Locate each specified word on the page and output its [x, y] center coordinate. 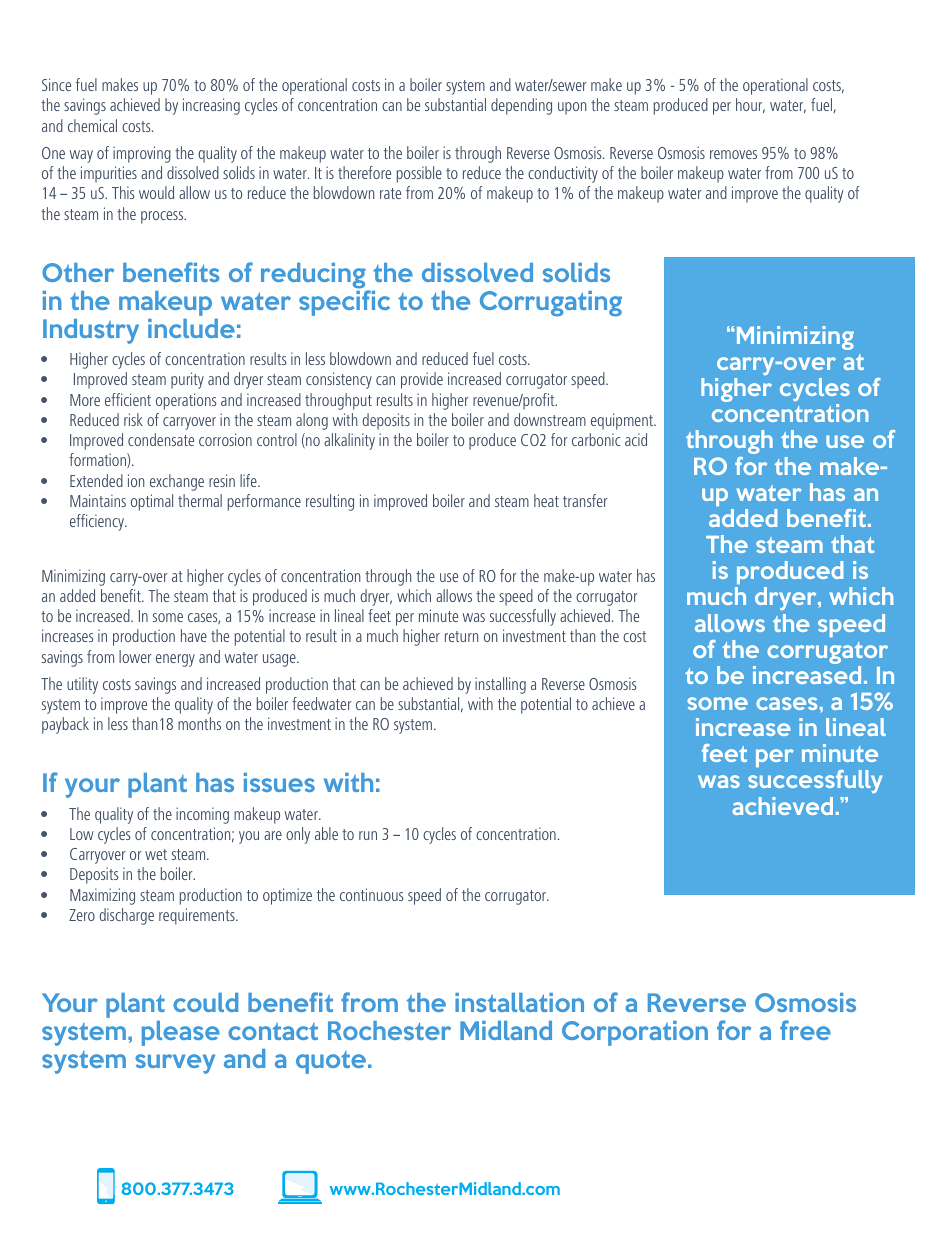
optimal [152, 502]
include [191, 328]
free [805, 1030]
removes [733, 154]
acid [636, 439]
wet [156, 854]
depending [521, 106]
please [181, 1033]
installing [500, 685]
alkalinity [349, 441]
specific [344, 302]
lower [135, 656]
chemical [92, 125]
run [368, 835]
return [461, 636]
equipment [623, 421]
